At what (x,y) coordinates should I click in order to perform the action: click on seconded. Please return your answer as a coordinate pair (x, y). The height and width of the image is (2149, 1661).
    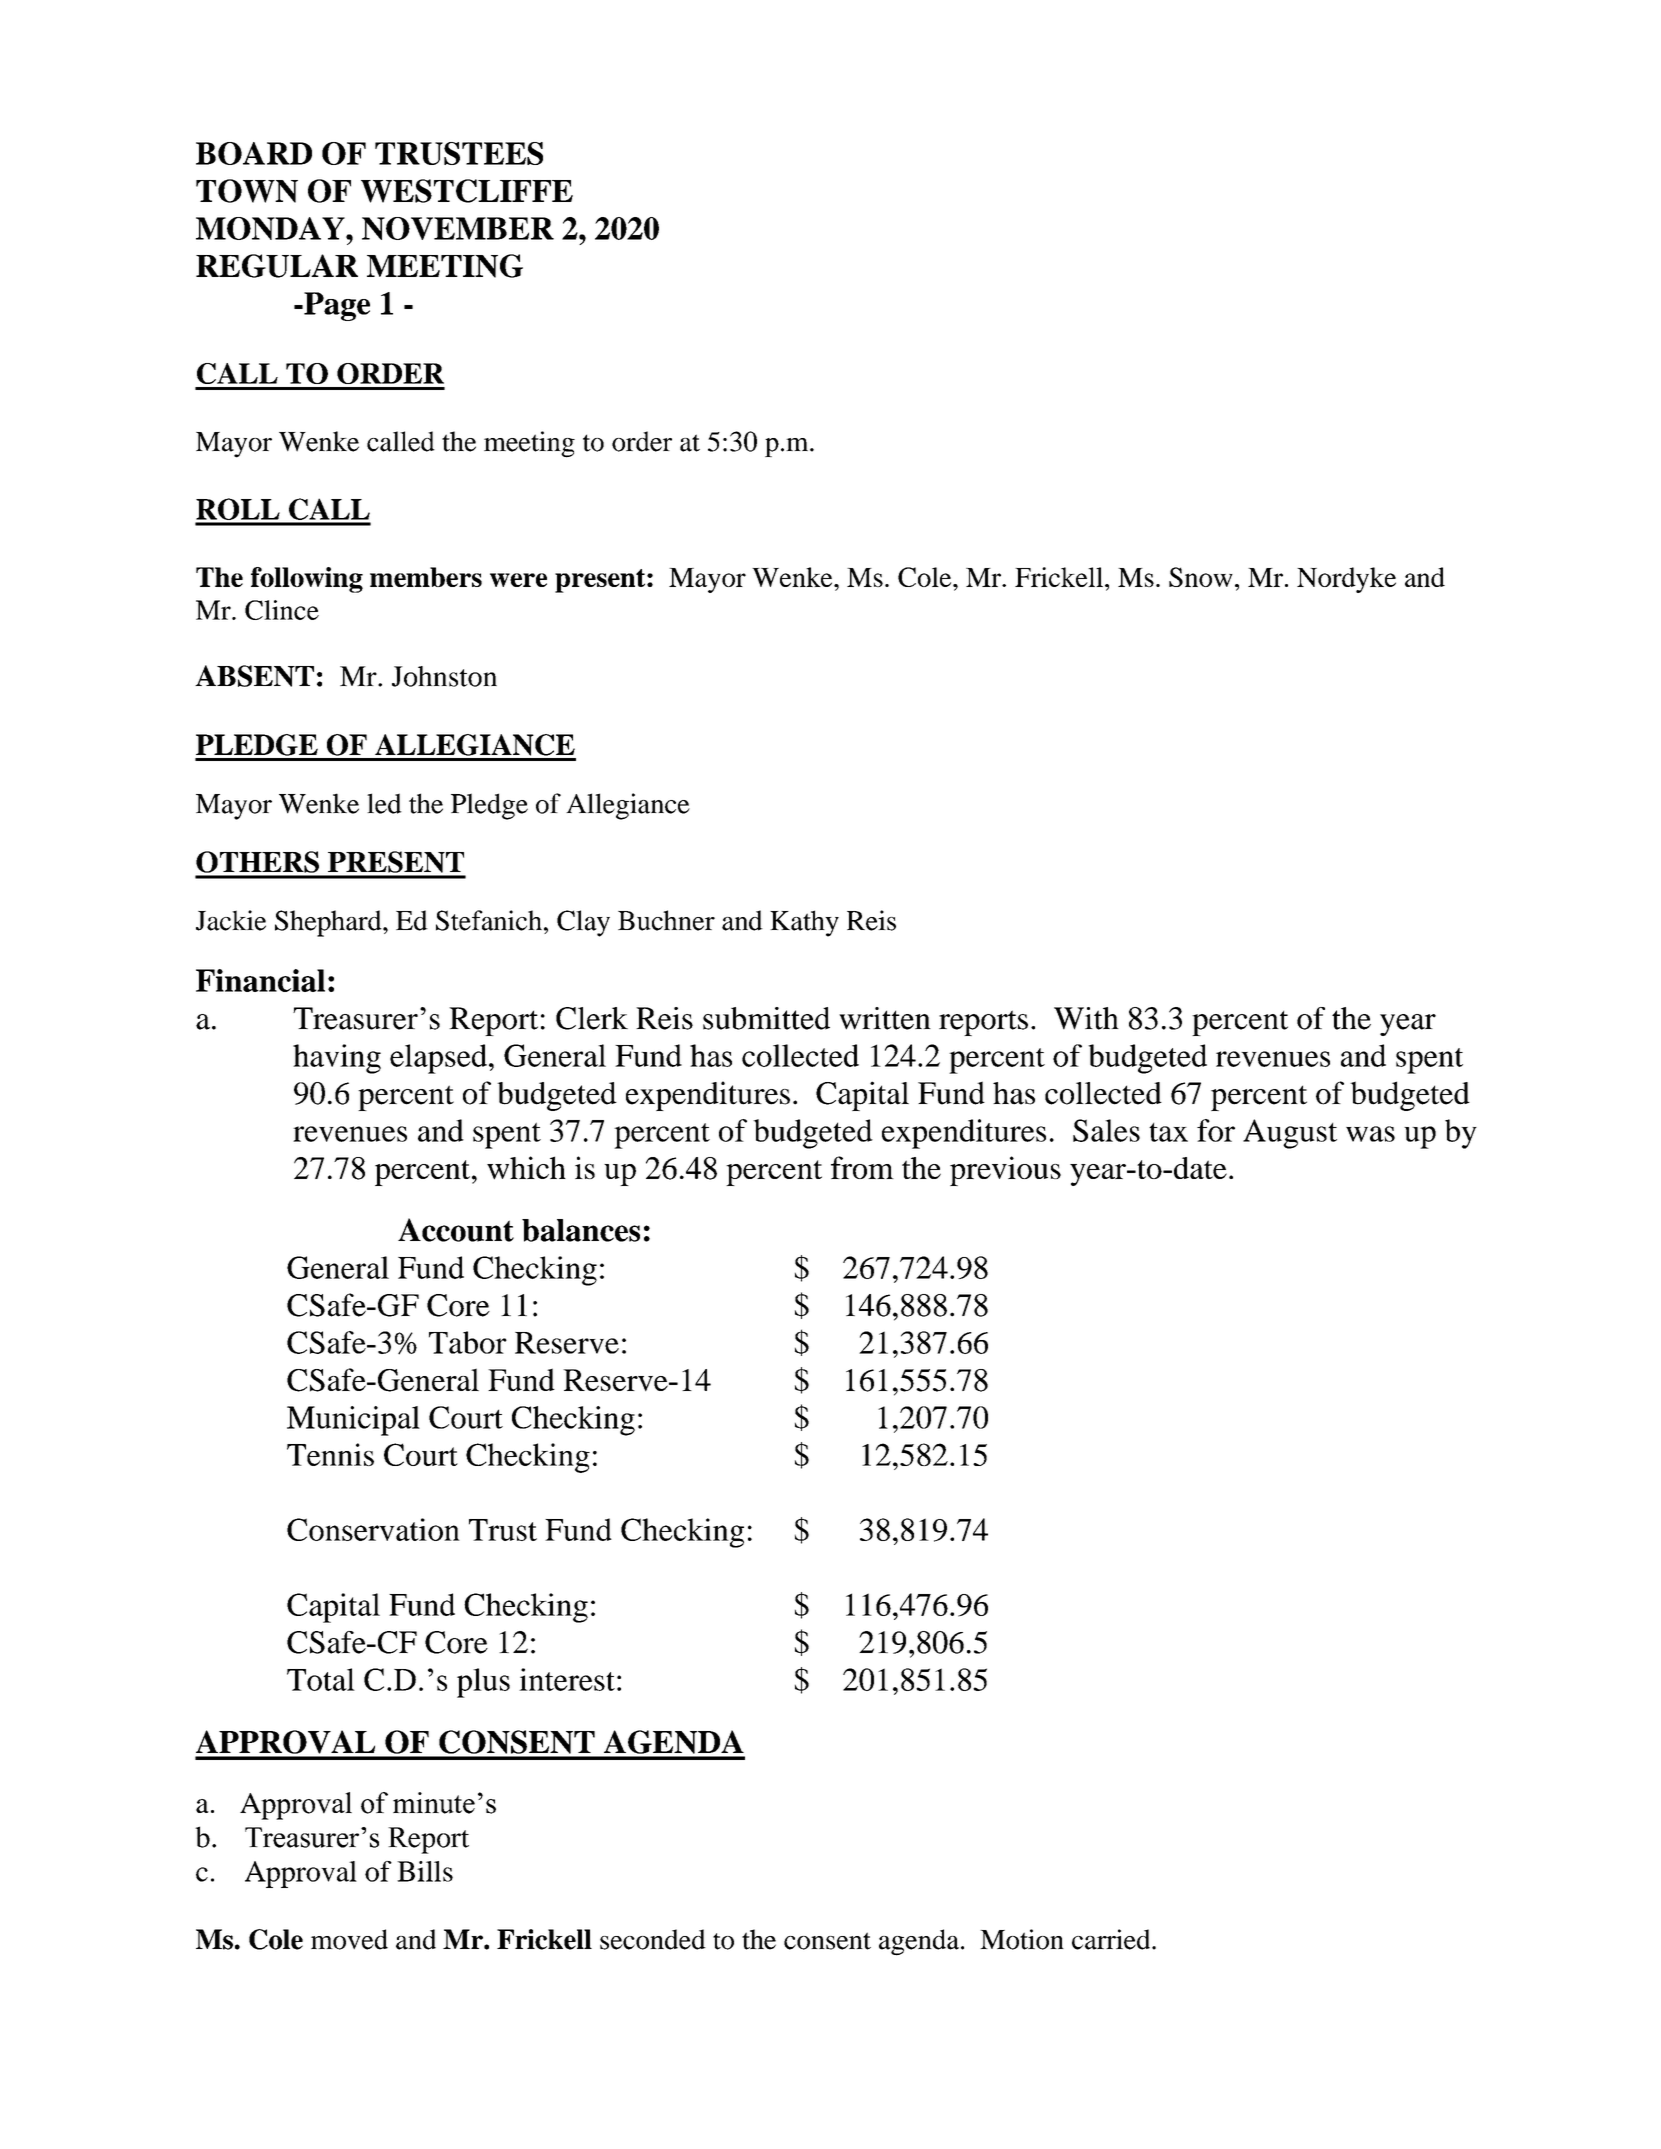
    Looking at the image, I should click on (653, 1939).
